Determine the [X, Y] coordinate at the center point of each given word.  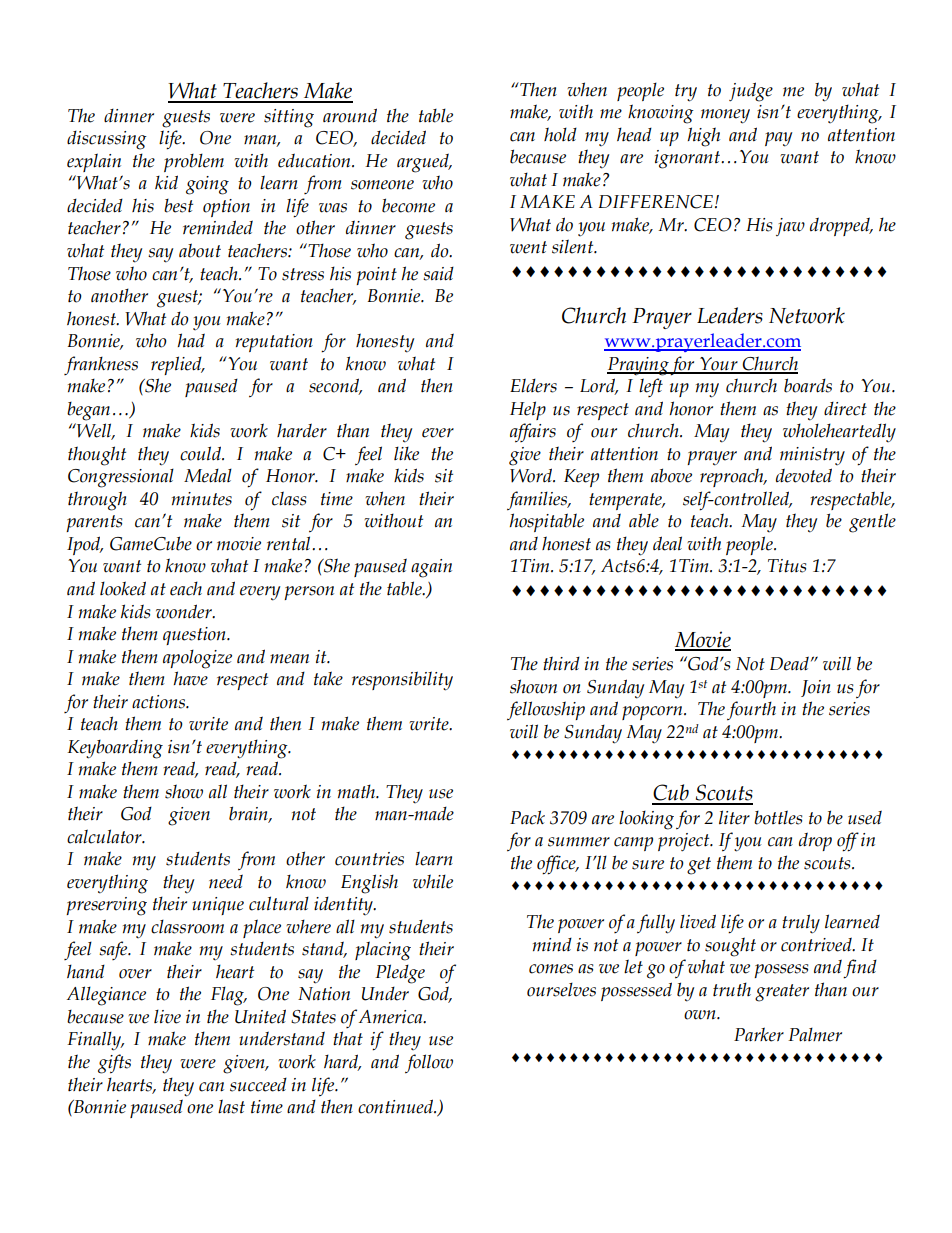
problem [194, 162]
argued [424, 163]
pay [778, 139]
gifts [114, 1064]
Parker [759, 1034]
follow [429, 1064]
